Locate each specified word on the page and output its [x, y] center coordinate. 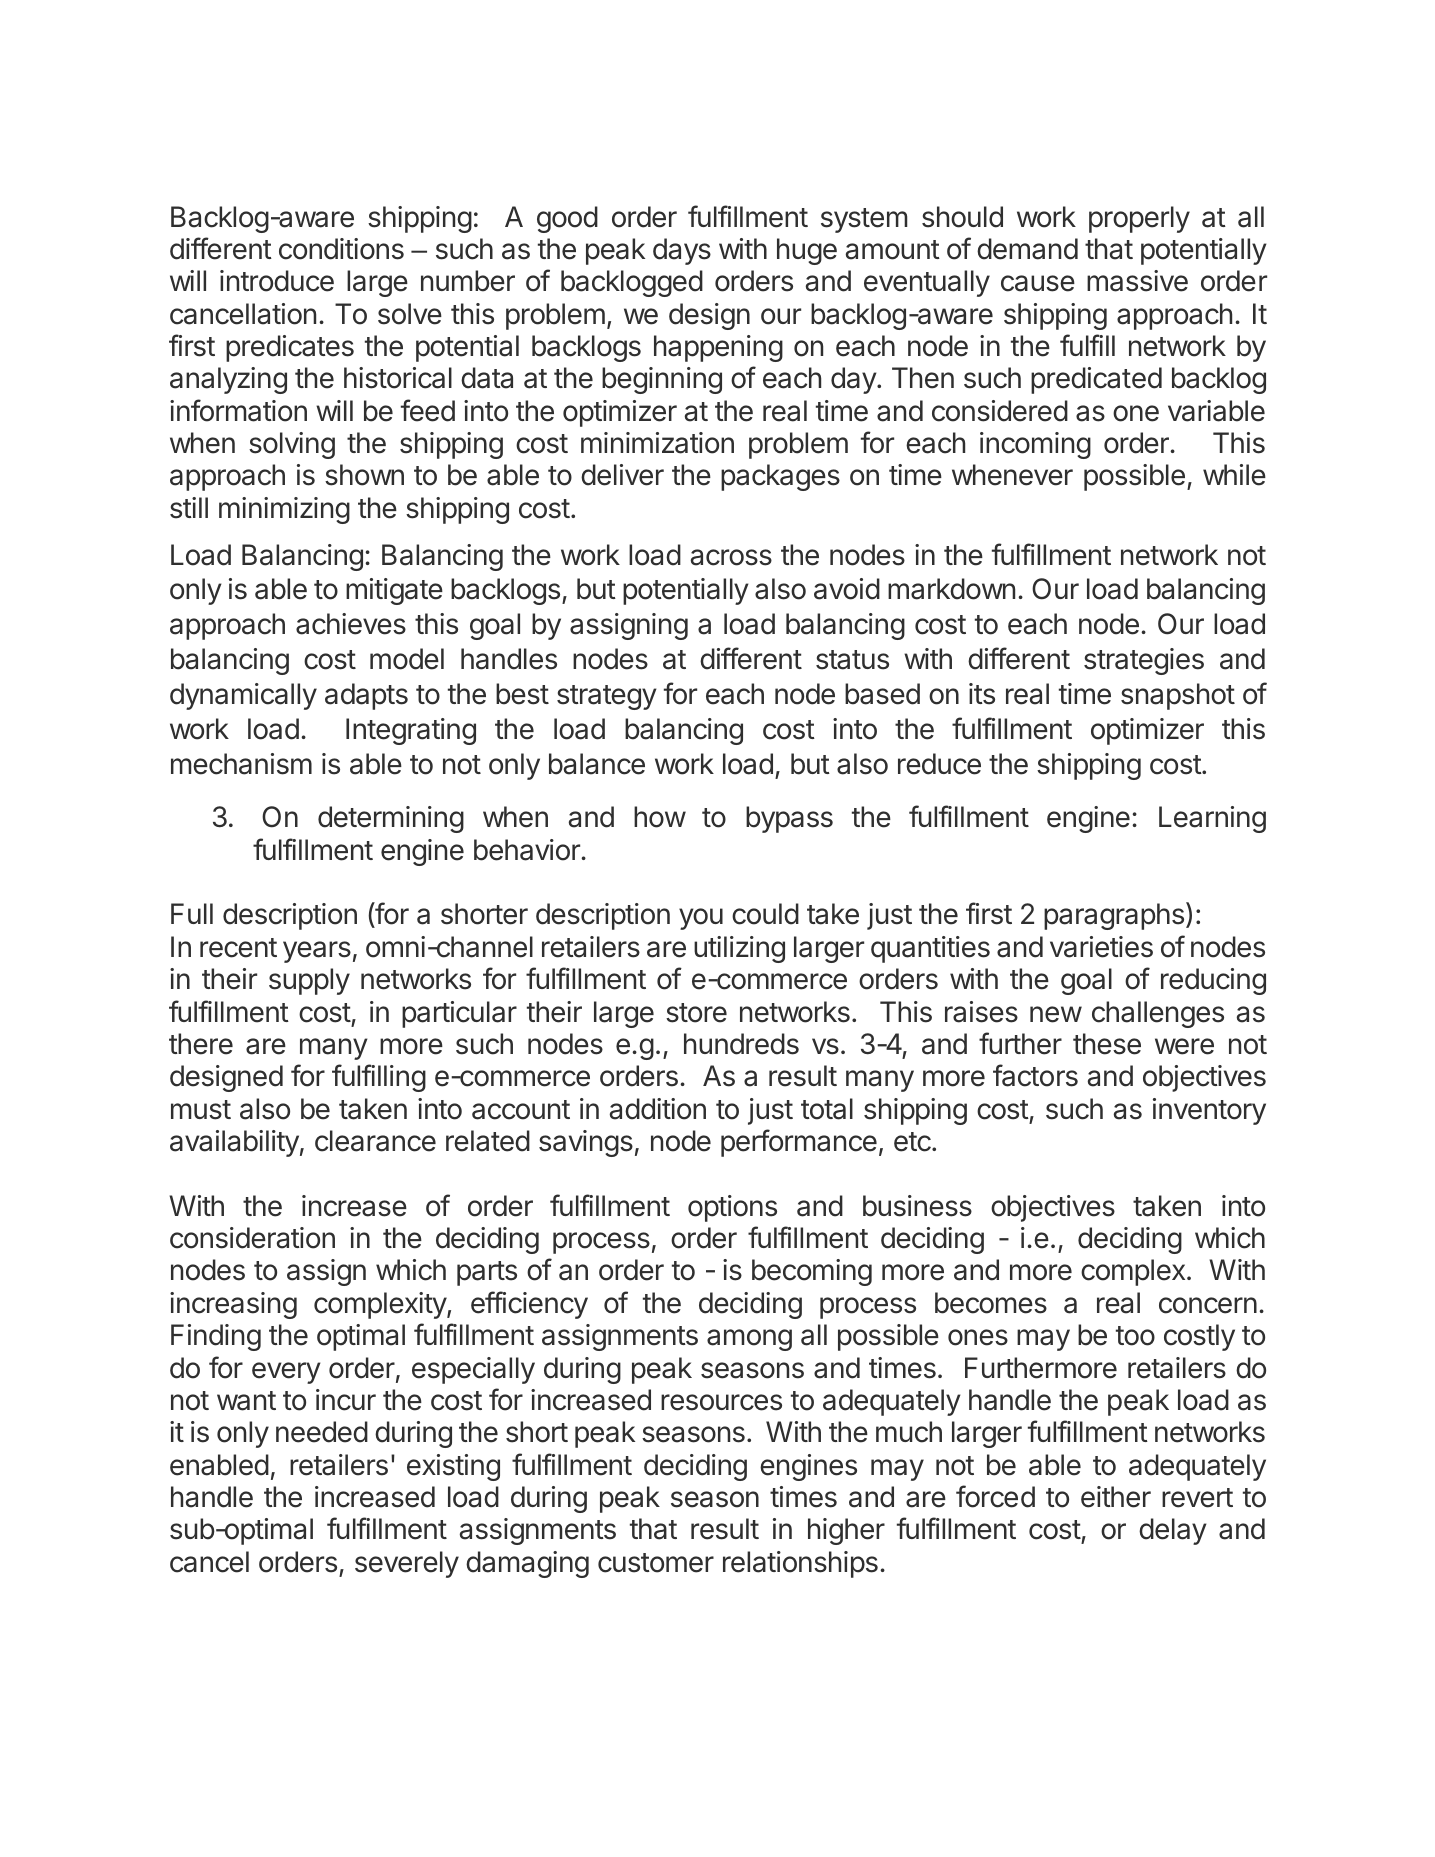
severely [407, 1564]
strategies [1144, 661]
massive [1137, 281]
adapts [366, 696]
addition [658, 1109]
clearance [375, 1141]
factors [1035, 1075]
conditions [341, 249]
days [682, 251]
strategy [607, 697]
